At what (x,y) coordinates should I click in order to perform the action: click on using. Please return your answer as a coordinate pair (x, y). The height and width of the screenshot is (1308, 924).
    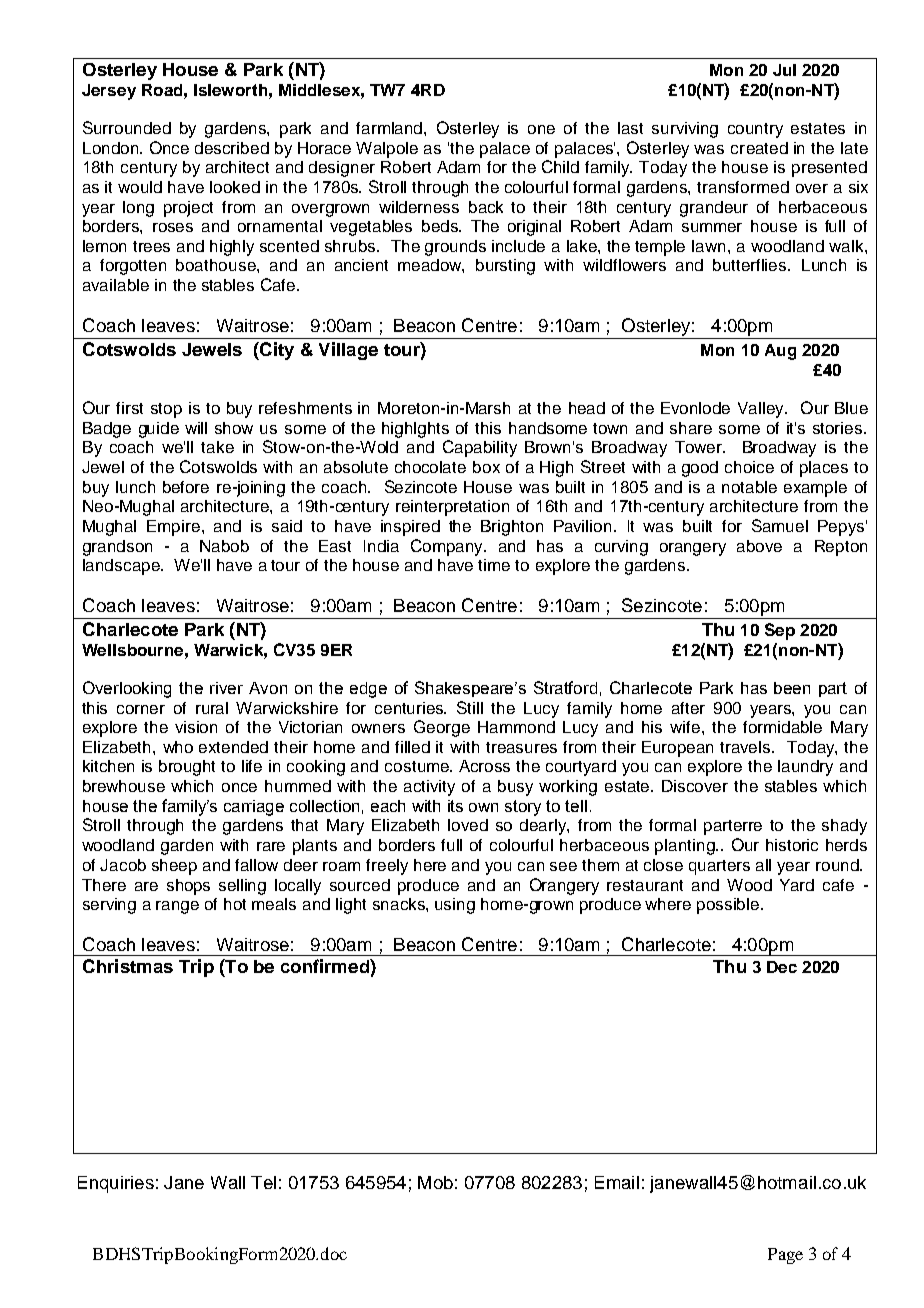
    Looking at the image, I should click on (455, 906).
